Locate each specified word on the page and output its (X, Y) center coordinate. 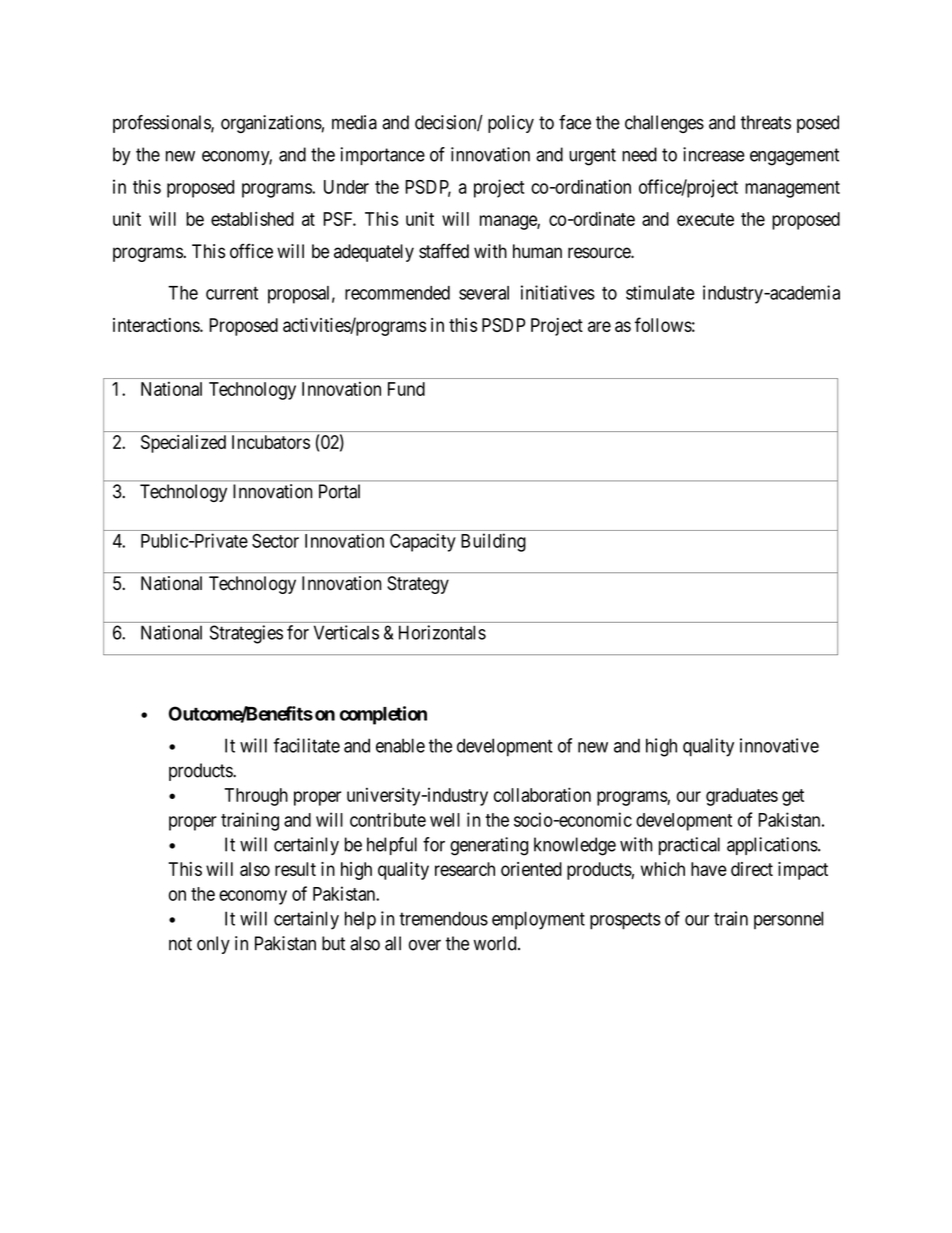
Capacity (423, 542)
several (484, 293)
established (252, 218)
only (213, 945)
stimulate (660, 292)
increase (714, 154)
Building (493, 542)
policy (511, 124)
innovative (779, 745)
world (496, 943)
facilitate (306, 745)
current (232, 293)
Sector (275, 541)
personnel (788, 920)
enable (400, 745)
